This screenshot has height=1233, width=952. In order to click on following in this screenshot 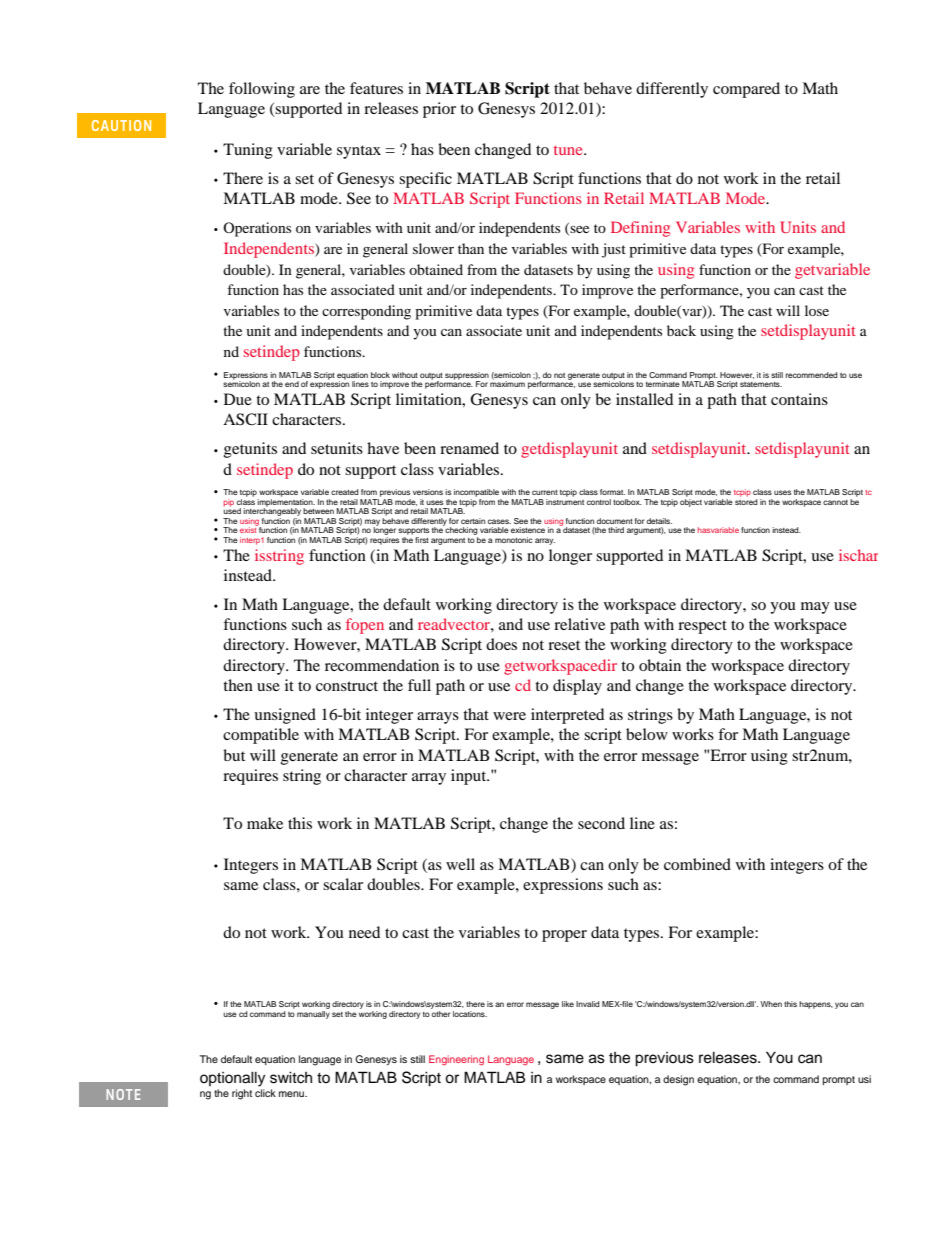, I will do `click(262, 90)`.
